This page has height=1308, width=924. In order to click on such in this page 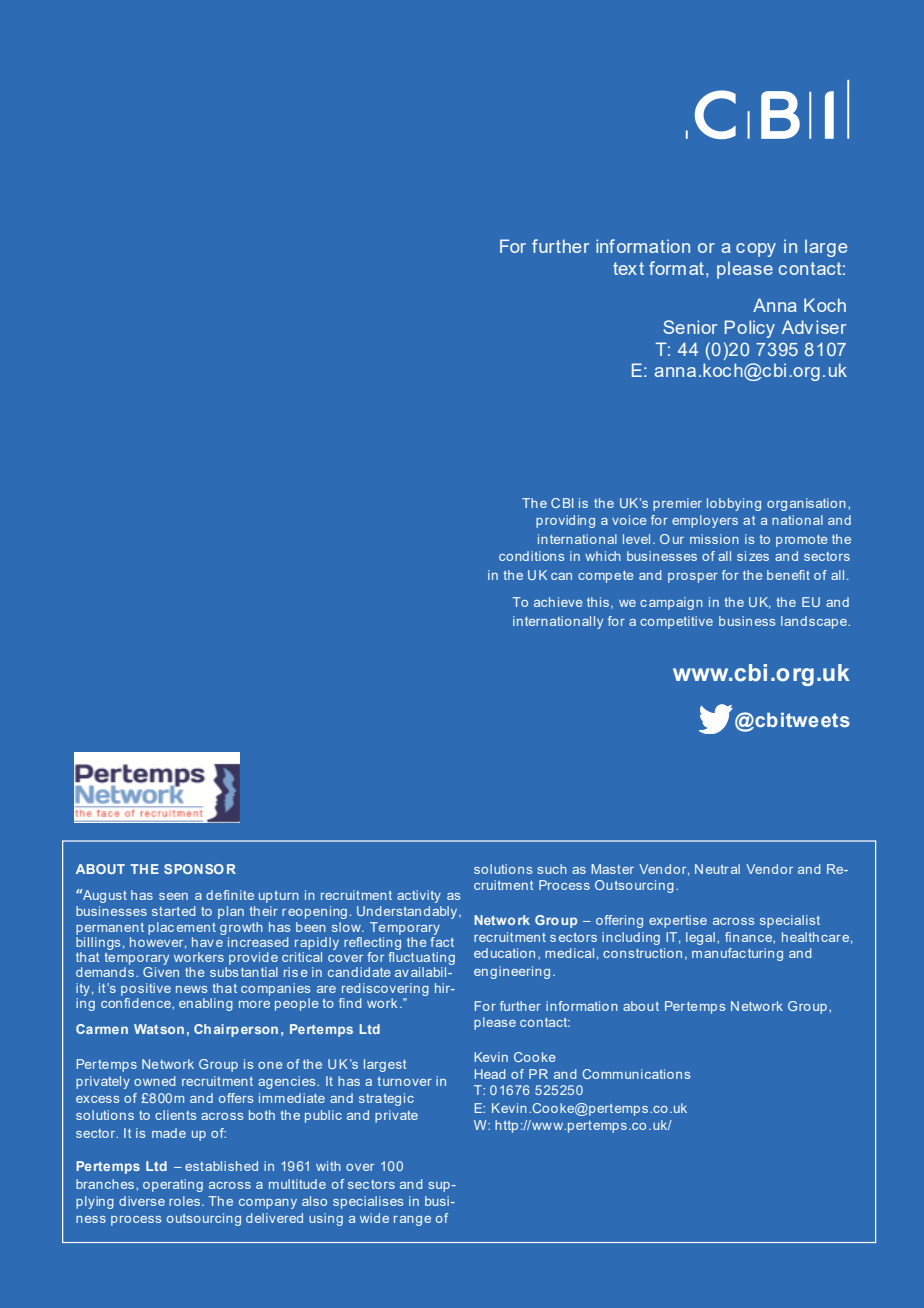, I will do `click(552, 869)`.
